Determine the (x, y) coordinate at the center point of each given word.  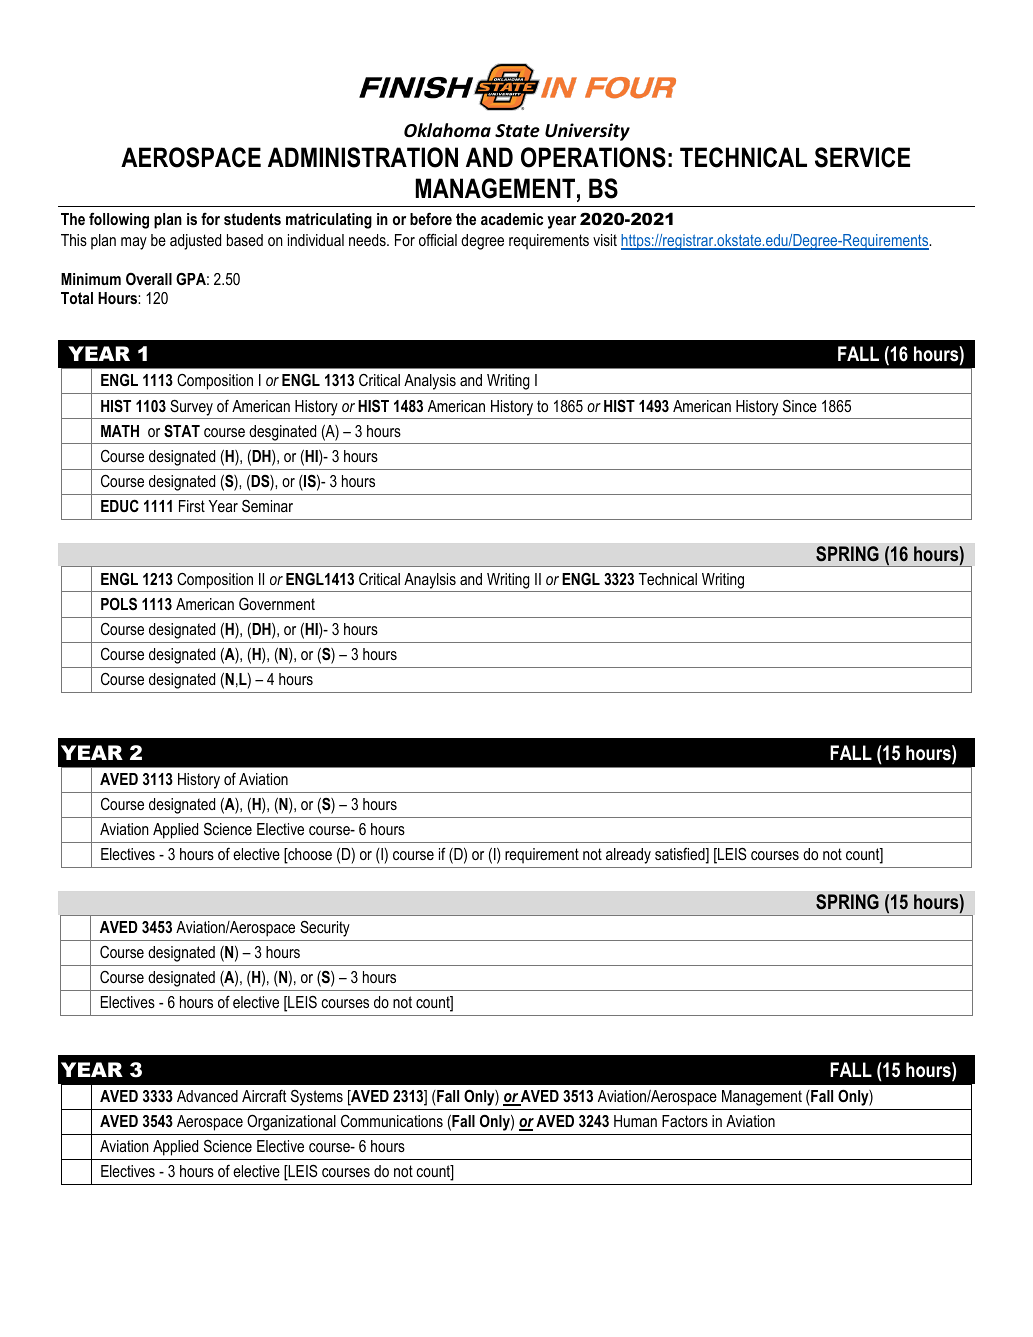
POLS (119, 603)
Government (277, 603)
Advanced (207, 1096)
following (119, 220)
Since (800, 406)
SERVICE (862, 157)
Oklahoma (447, 130)
